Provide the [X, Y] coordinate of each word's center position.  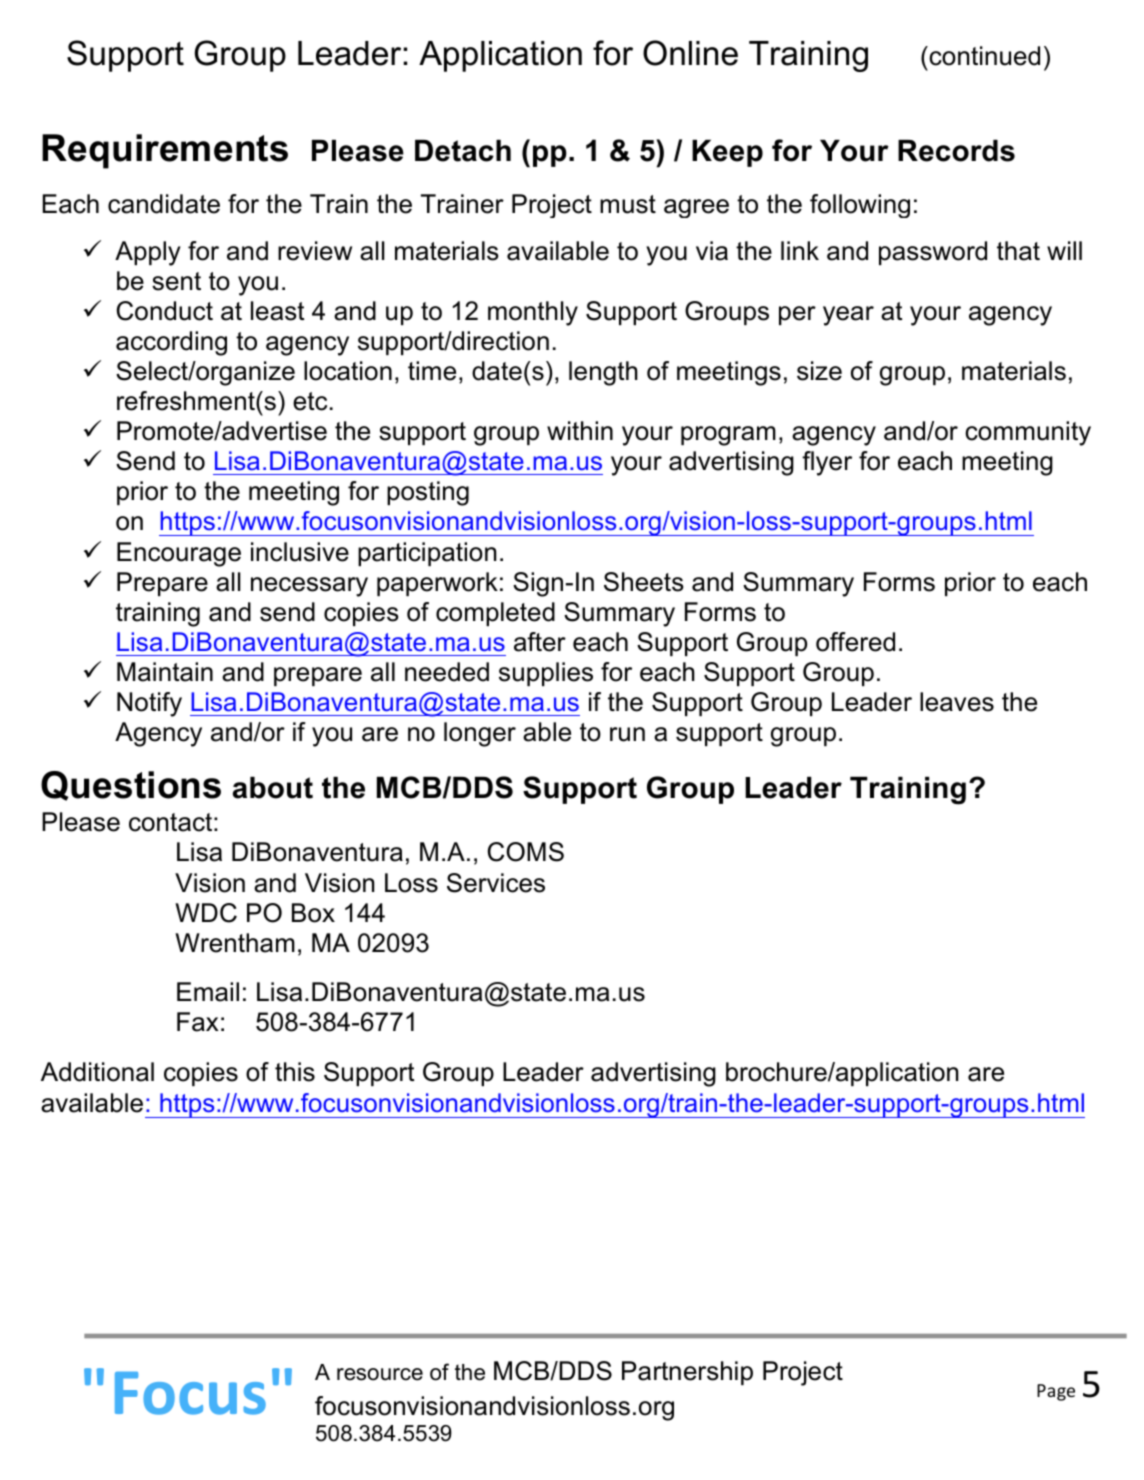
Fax [198, 1022]
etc [310, 401]
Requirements [165, 151]
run [627, 734]
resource [380, 1374]
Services [496, 883]
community [1028, 433]
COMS [526, 852]
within [580, 430]
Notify [149, 704]
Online [690, 53]
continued [983, 56]
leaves [957, 702]
